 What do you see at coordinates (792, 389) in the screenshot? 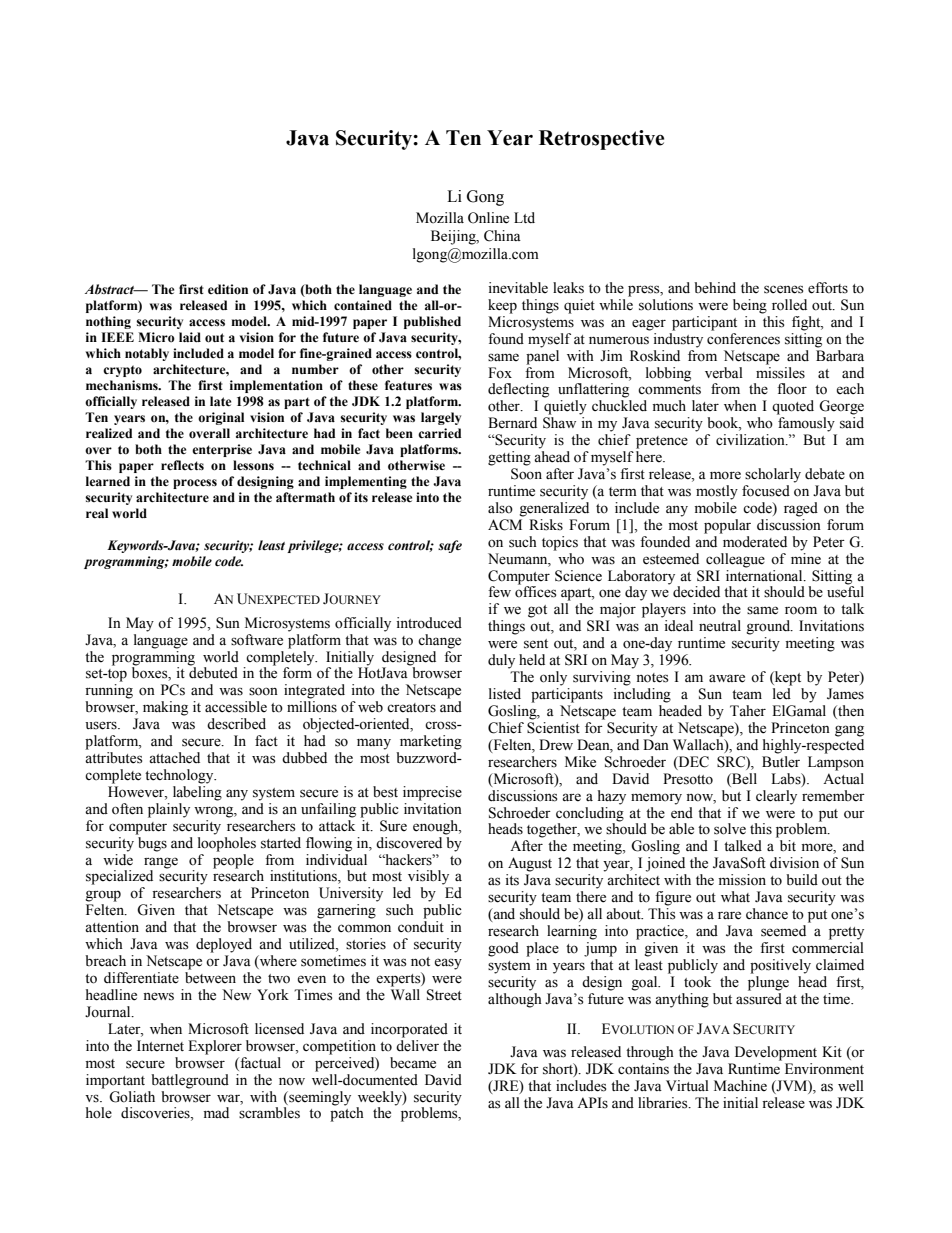
I see `floor` at bounding box center [792, 389].
